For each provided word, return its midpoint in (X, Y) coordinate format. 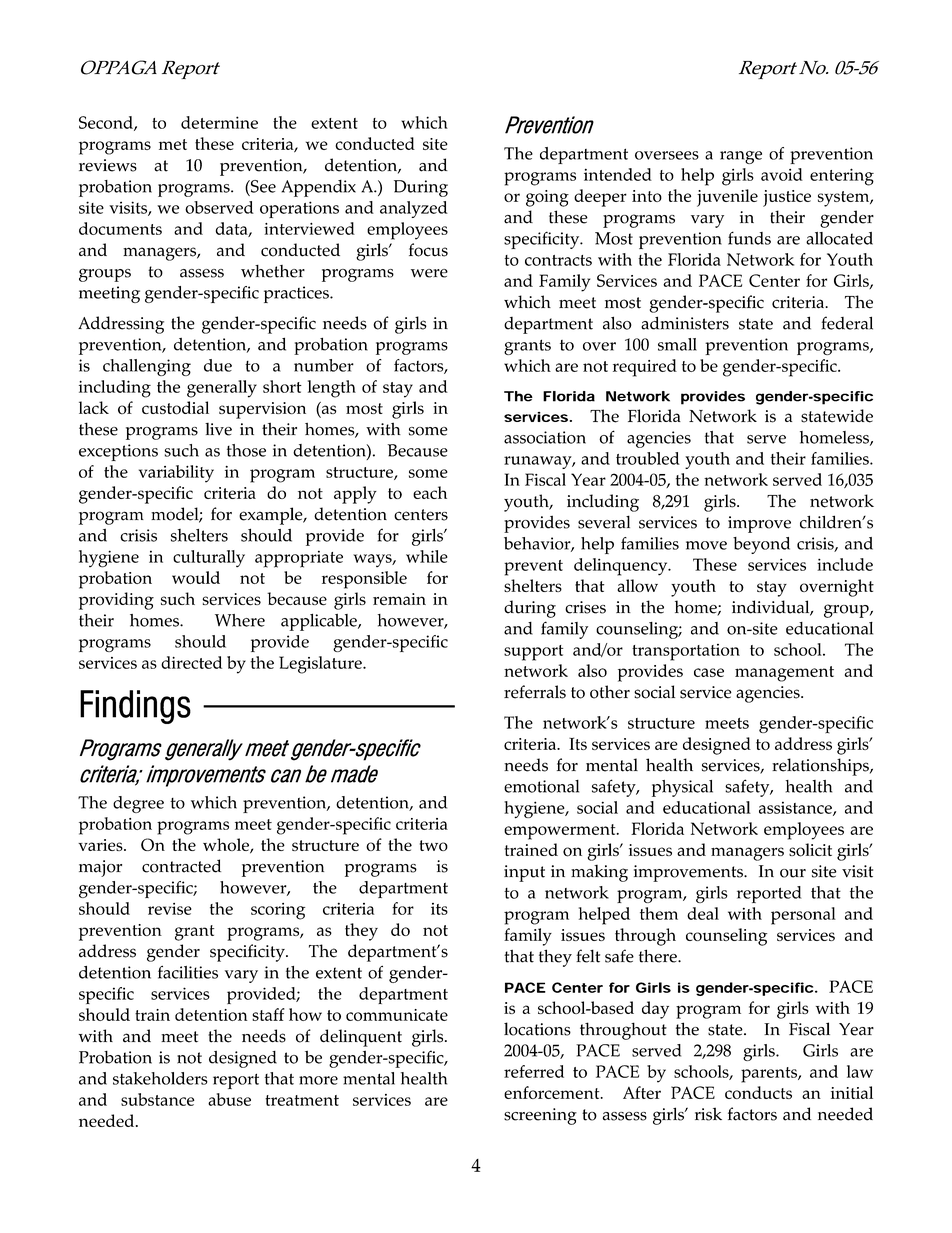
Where (240, 620)
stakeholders (160, 1078)
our (793, 873)
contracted (181, 866)
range (741, 157)
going (547, 198)
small (677, 344)
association (545, 437)
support (533, 653)
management (784, 674)
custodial (175, 408)
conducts (758, 1092)
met (173, 144)
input (524, 873)
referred (534, 1071)
